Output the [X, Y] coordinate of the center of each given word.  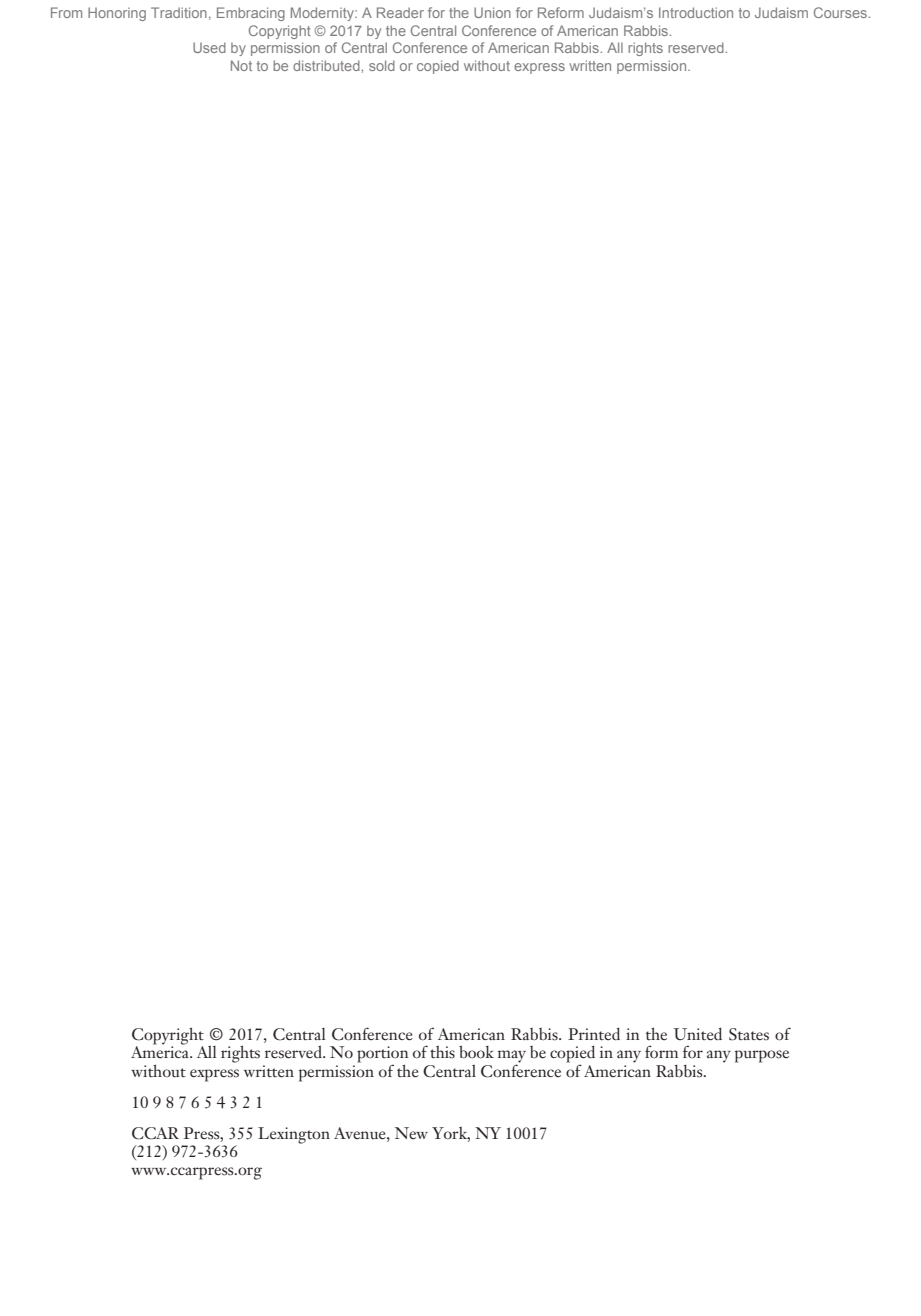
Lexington [294, 1135]
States [749, 1034]
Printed [594, 1034]
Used [209, 47]
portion [383, 1055]
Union [492, 12]
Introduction [696, 12]
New [411, 1133]
